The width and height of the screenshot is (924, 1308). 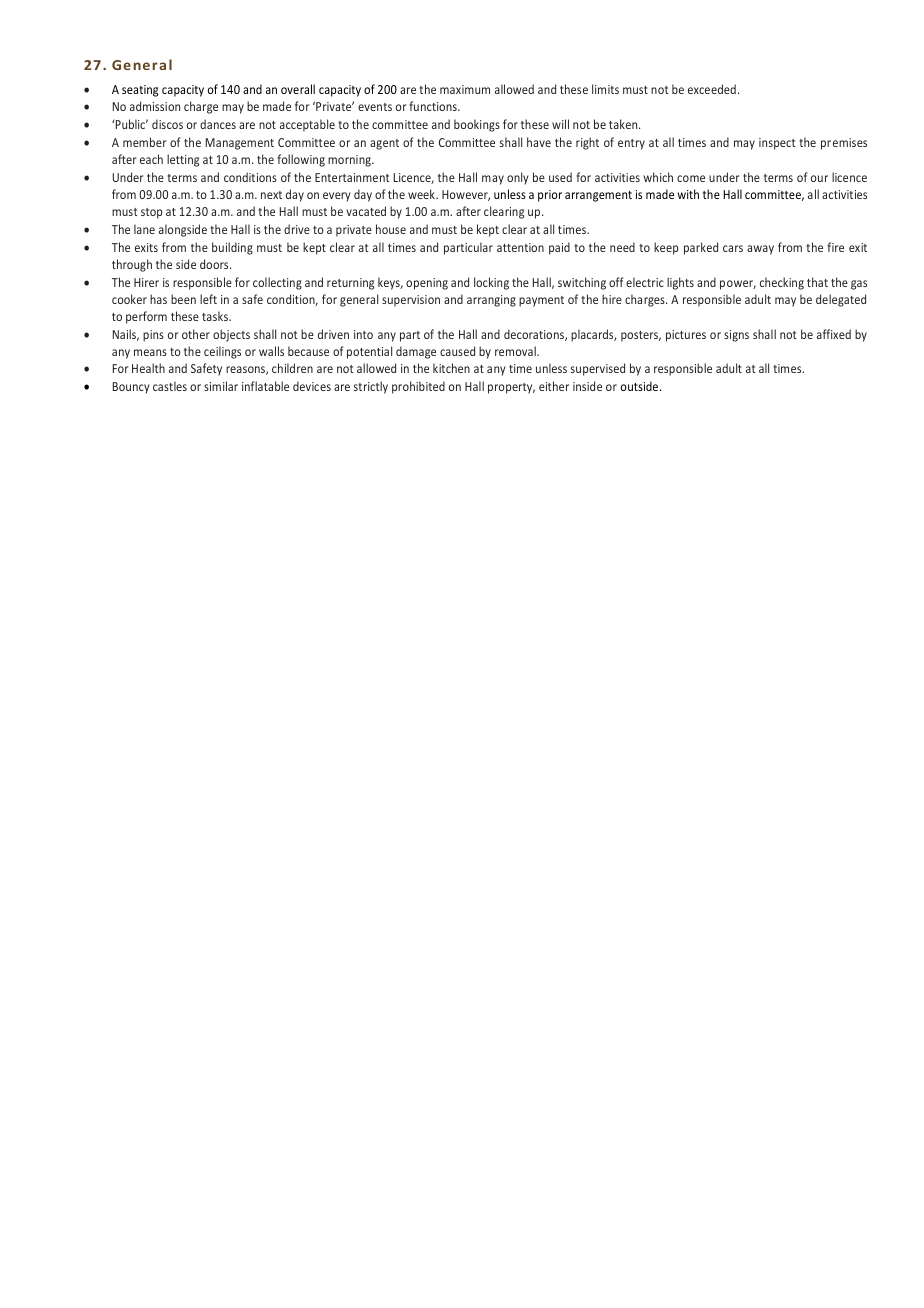 What do you see at coordinates (712, 89) in the screenshot?
I see `exceeded` at bounding box center [712, 89].
